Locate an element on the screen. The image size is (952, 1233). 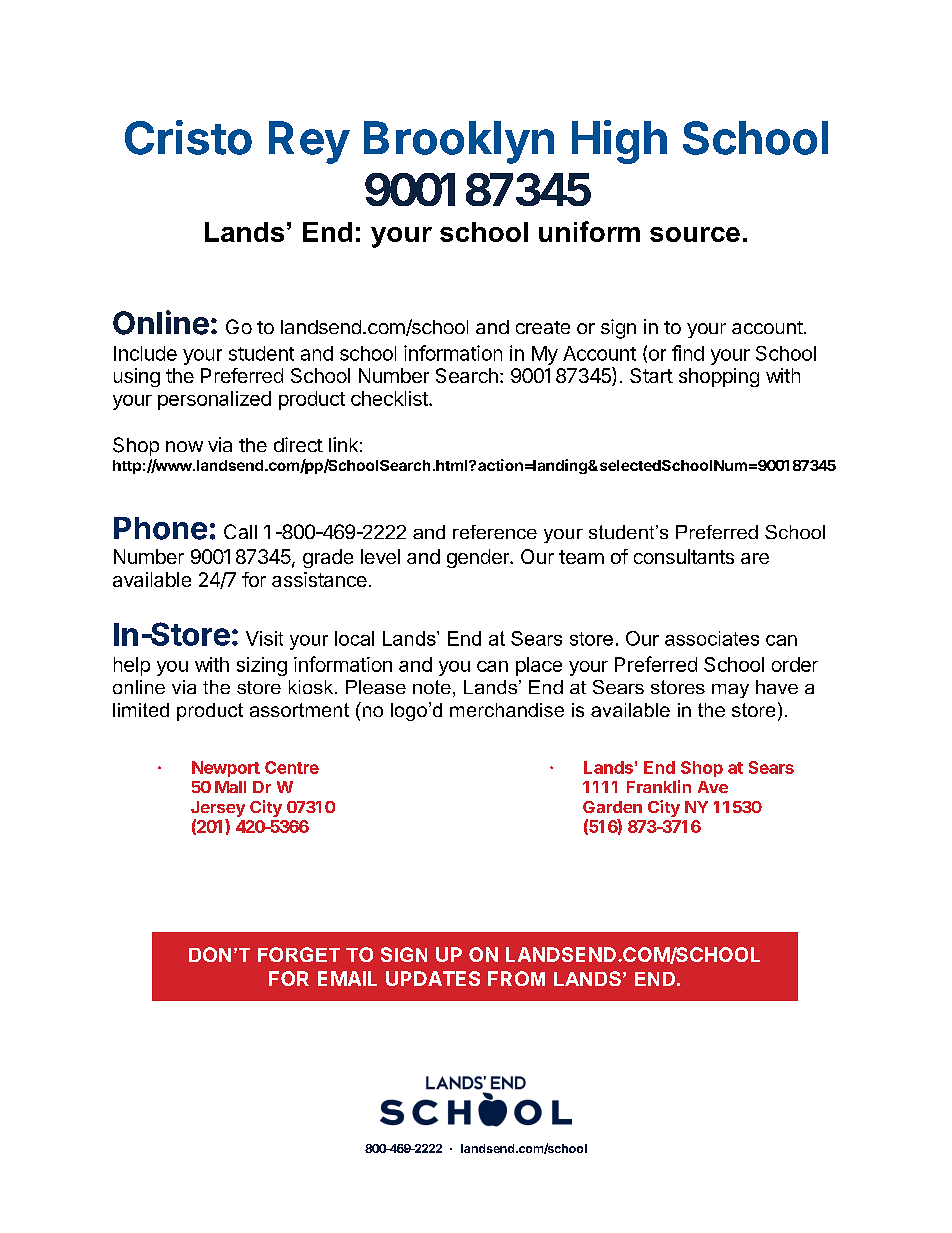
gender is located at coordinates (479, 558).
